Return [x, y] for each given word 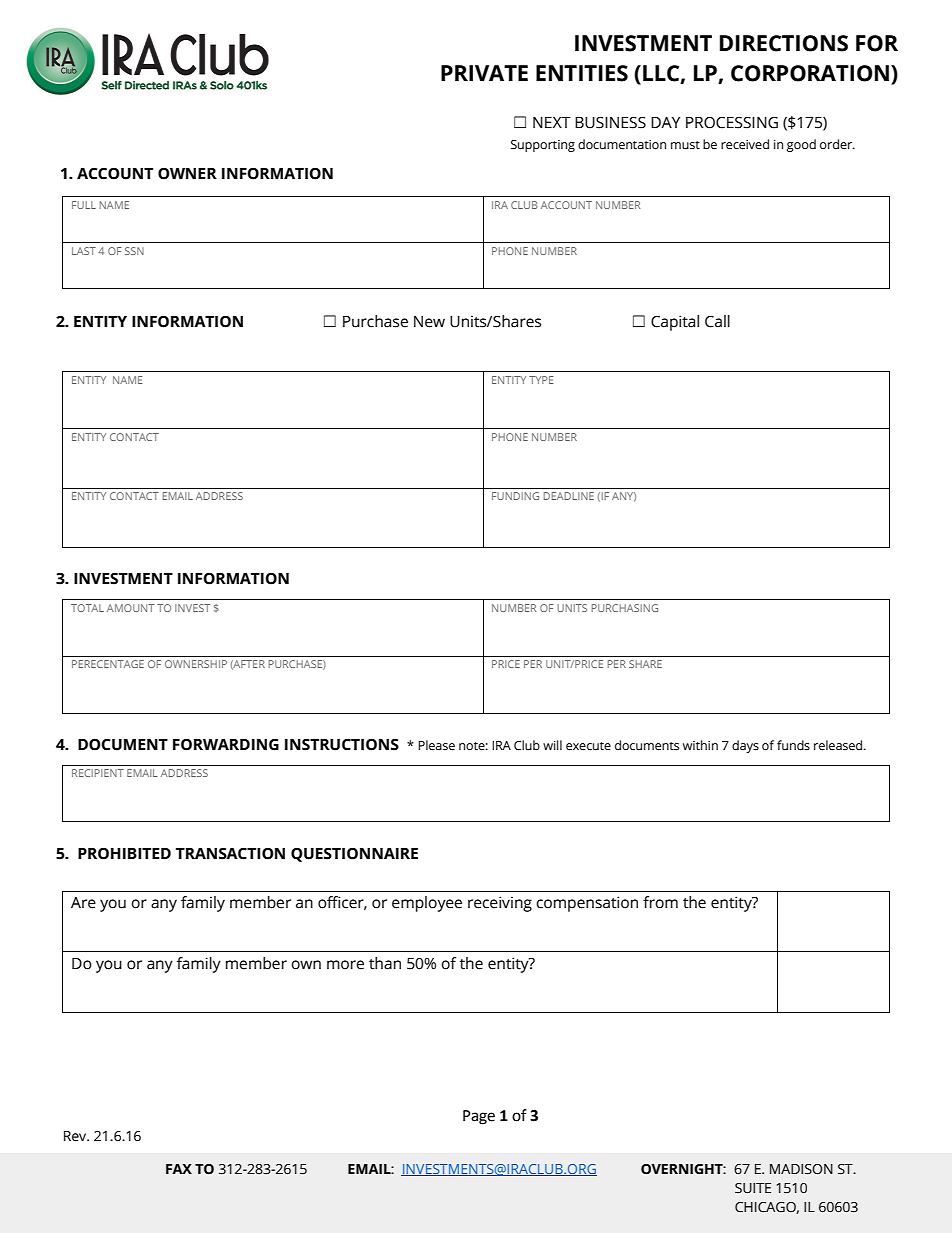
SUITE [753, 1188]
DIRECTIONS [784, 43]
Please [436, 745]
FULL [84, 205]
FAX [179, 1169]
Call [717, 321]
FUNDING [515, 496]
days [745, 746]
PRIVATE [484, 73]
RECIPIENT [98, 773]
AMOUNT [130, 608]
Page [479, 1117]
